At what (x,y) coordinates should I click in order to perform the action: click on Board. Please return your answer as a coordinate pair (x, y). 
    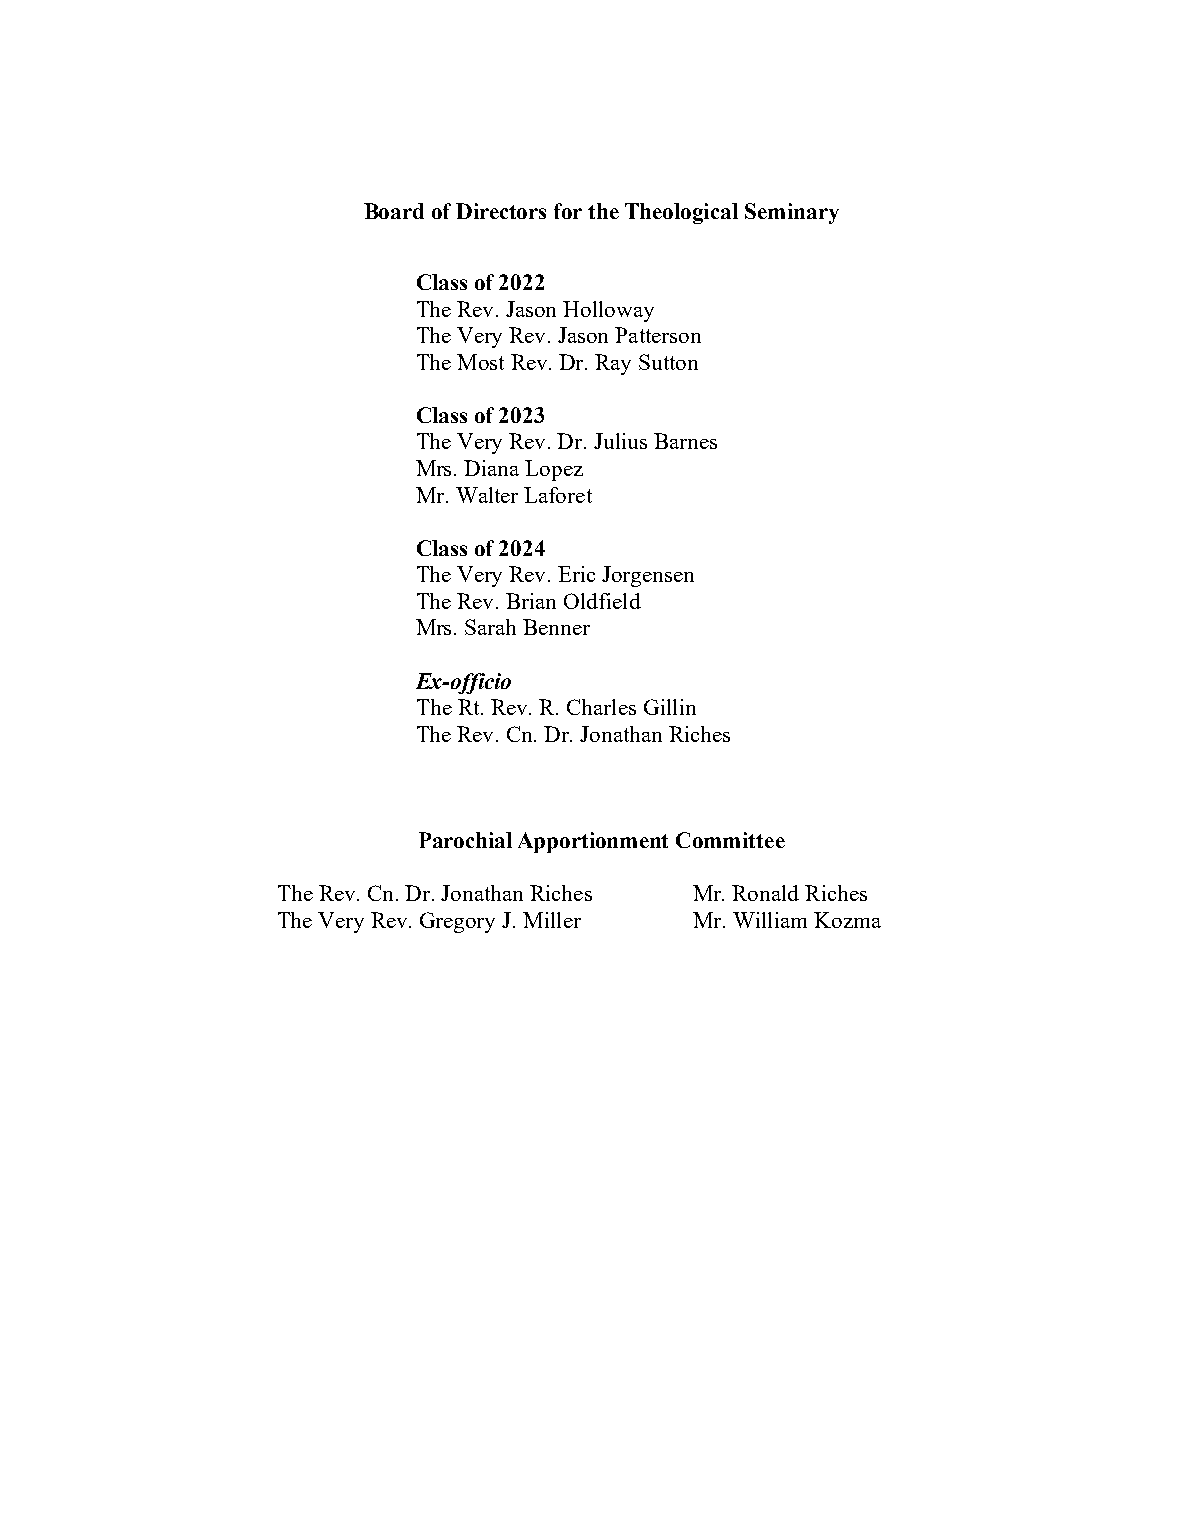
    Looking at the image, I should click on (394, 211).
